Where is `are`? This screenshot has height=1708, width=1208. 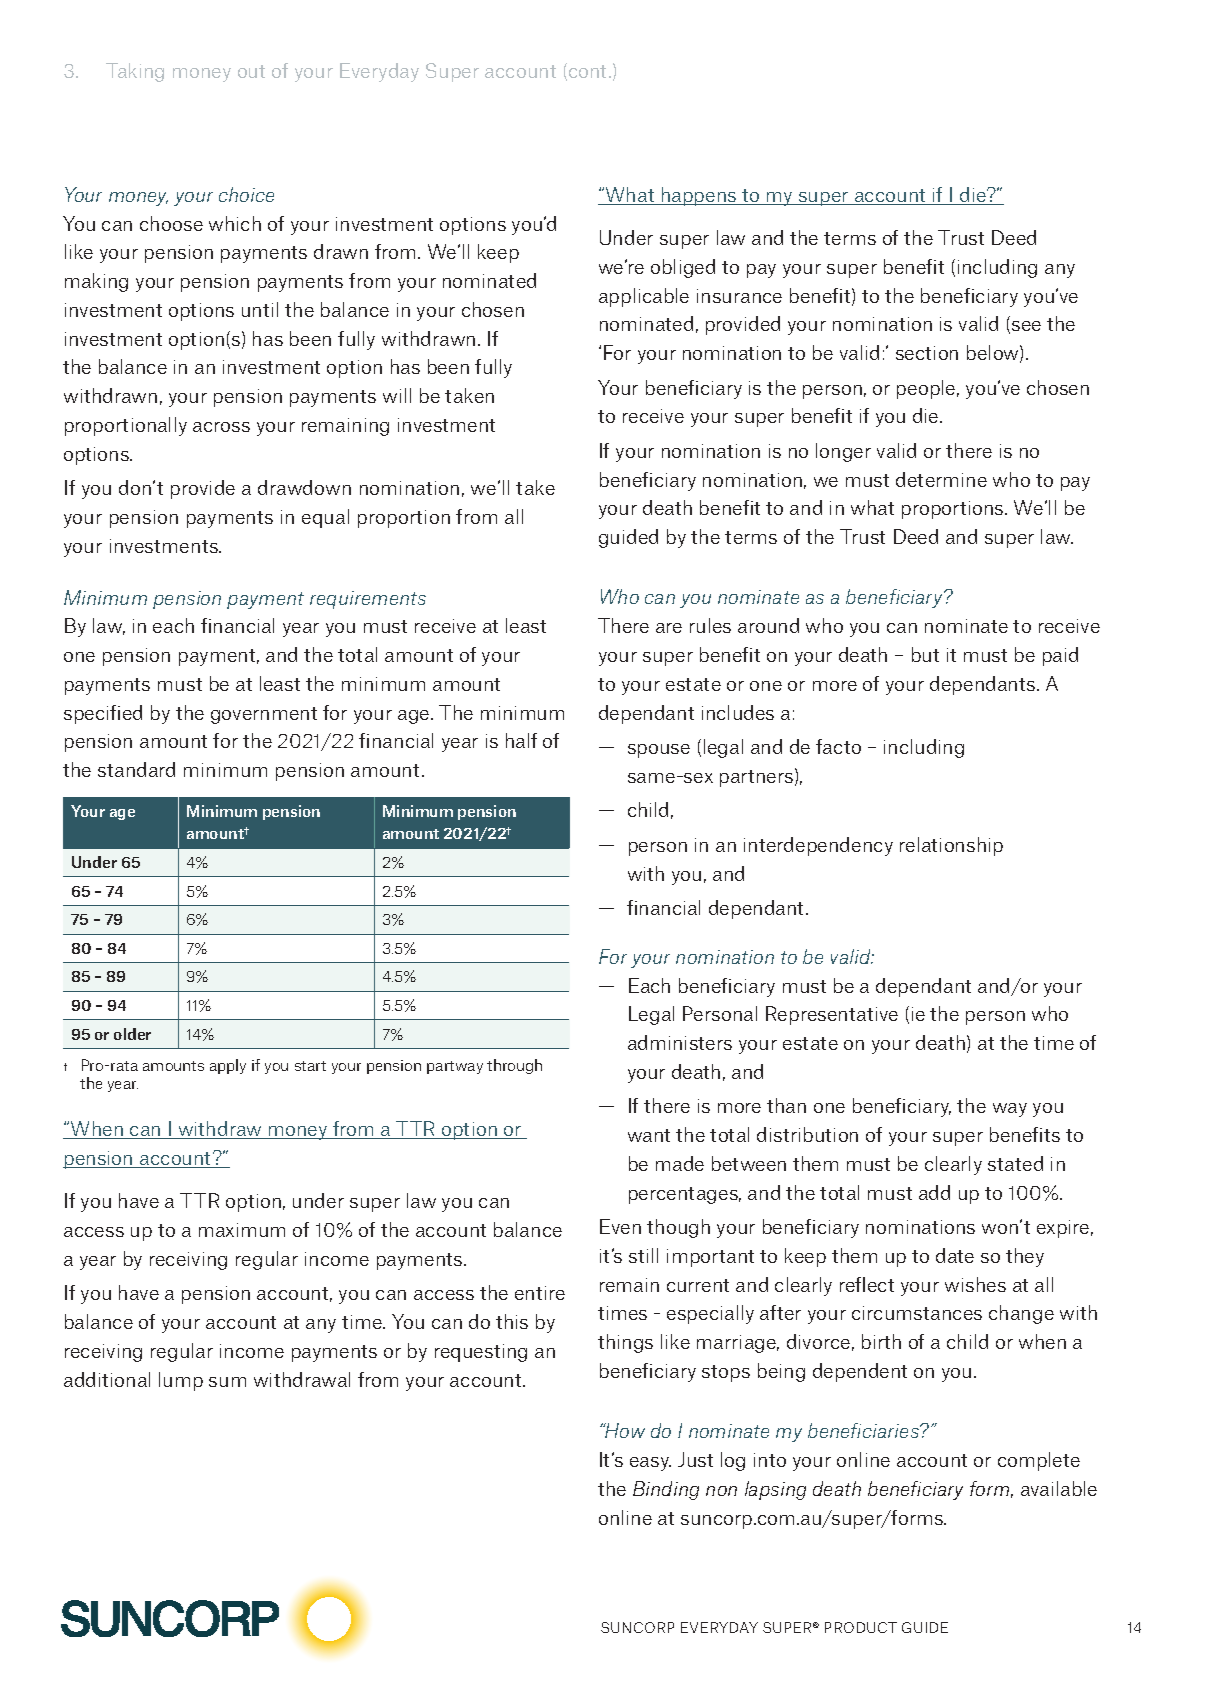
are is located at coordinates (669, 628).
